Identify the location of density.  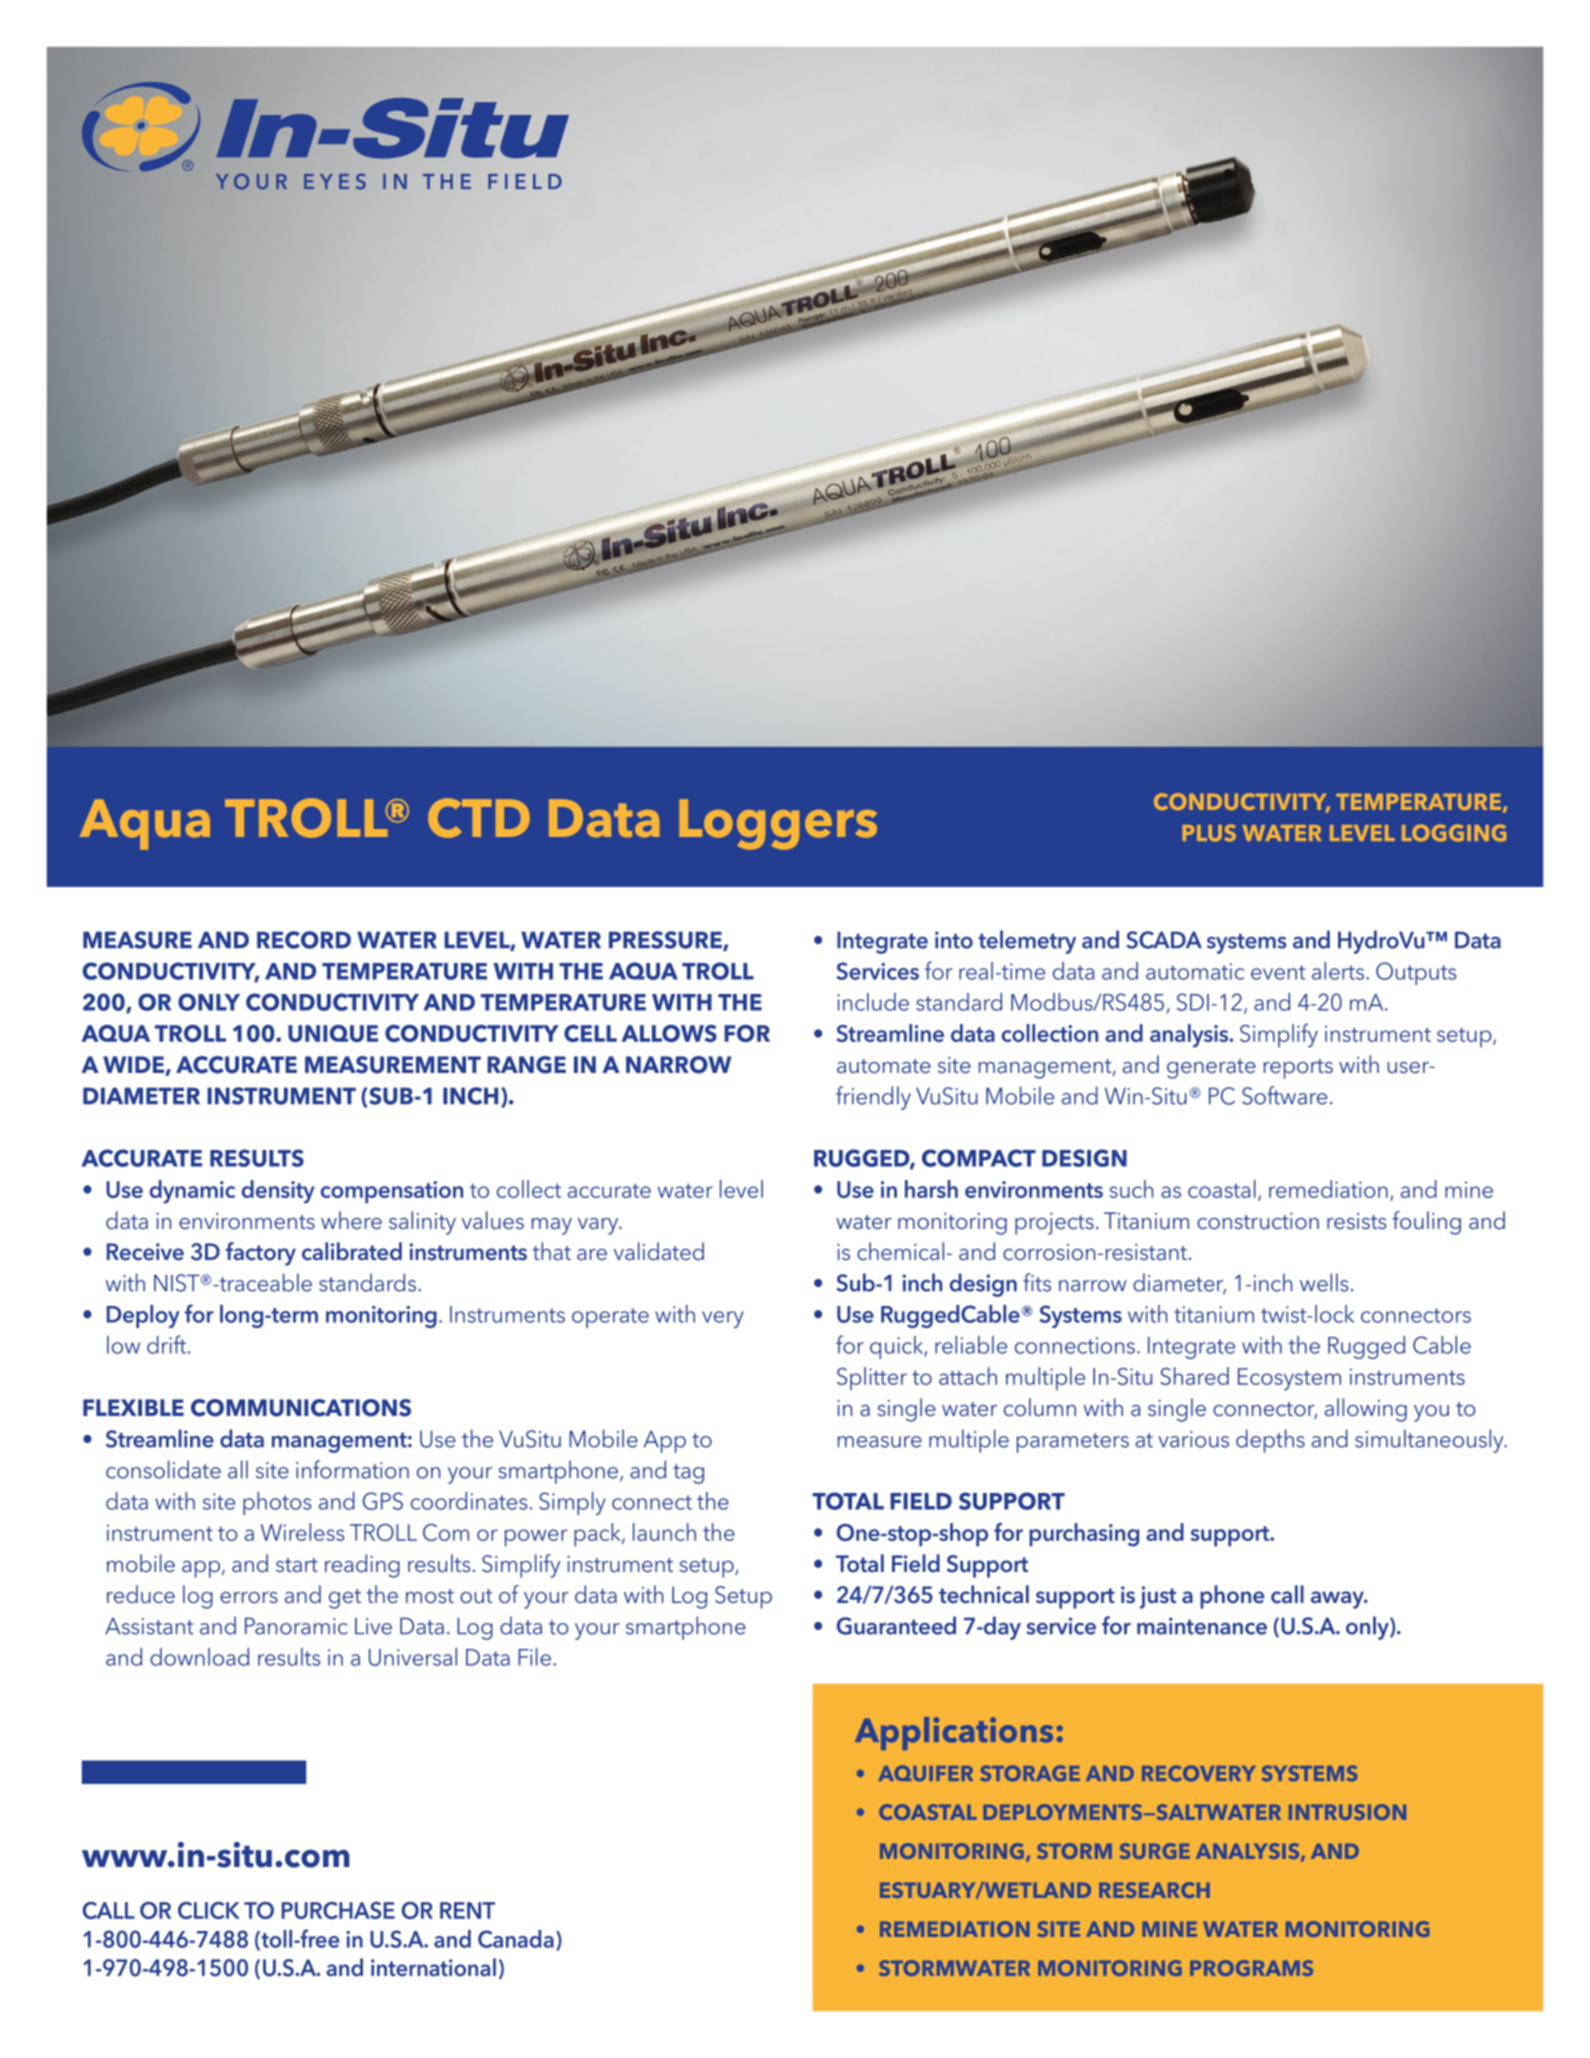
(278, 1192).
